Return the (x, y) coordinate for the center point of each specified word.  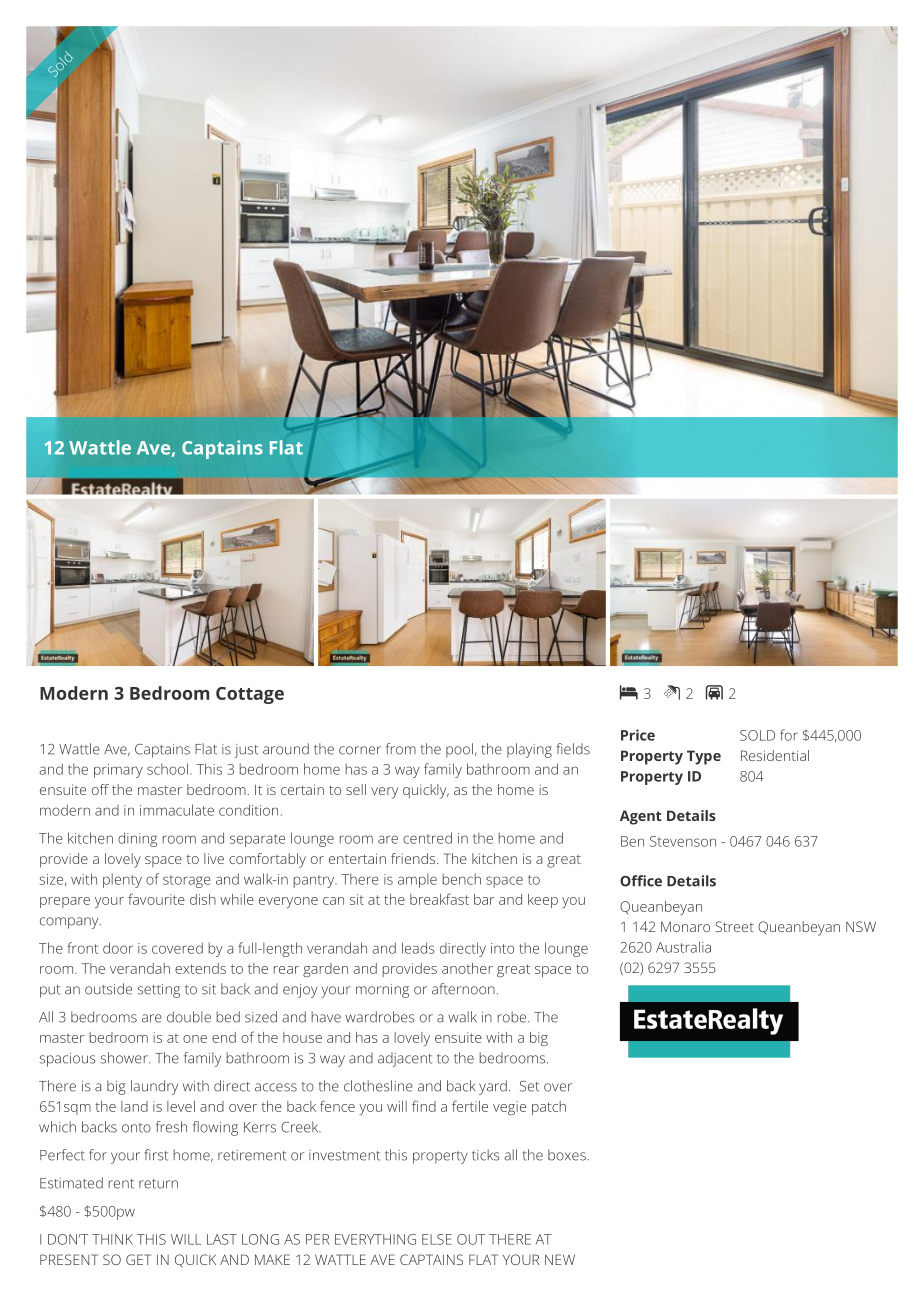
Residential (775, 755)
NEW (560, 1259)
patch (549, 1108)
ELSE (437, 1239)
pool (459, 750)
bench (462, 879)
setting (158, 991)
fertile (470, 1106)
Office (641, 881)
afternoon (463, 989)
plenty (122, 880)
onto (136, 1128)
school (167, 769)
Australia (683, 947)
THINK (112, 1239)
